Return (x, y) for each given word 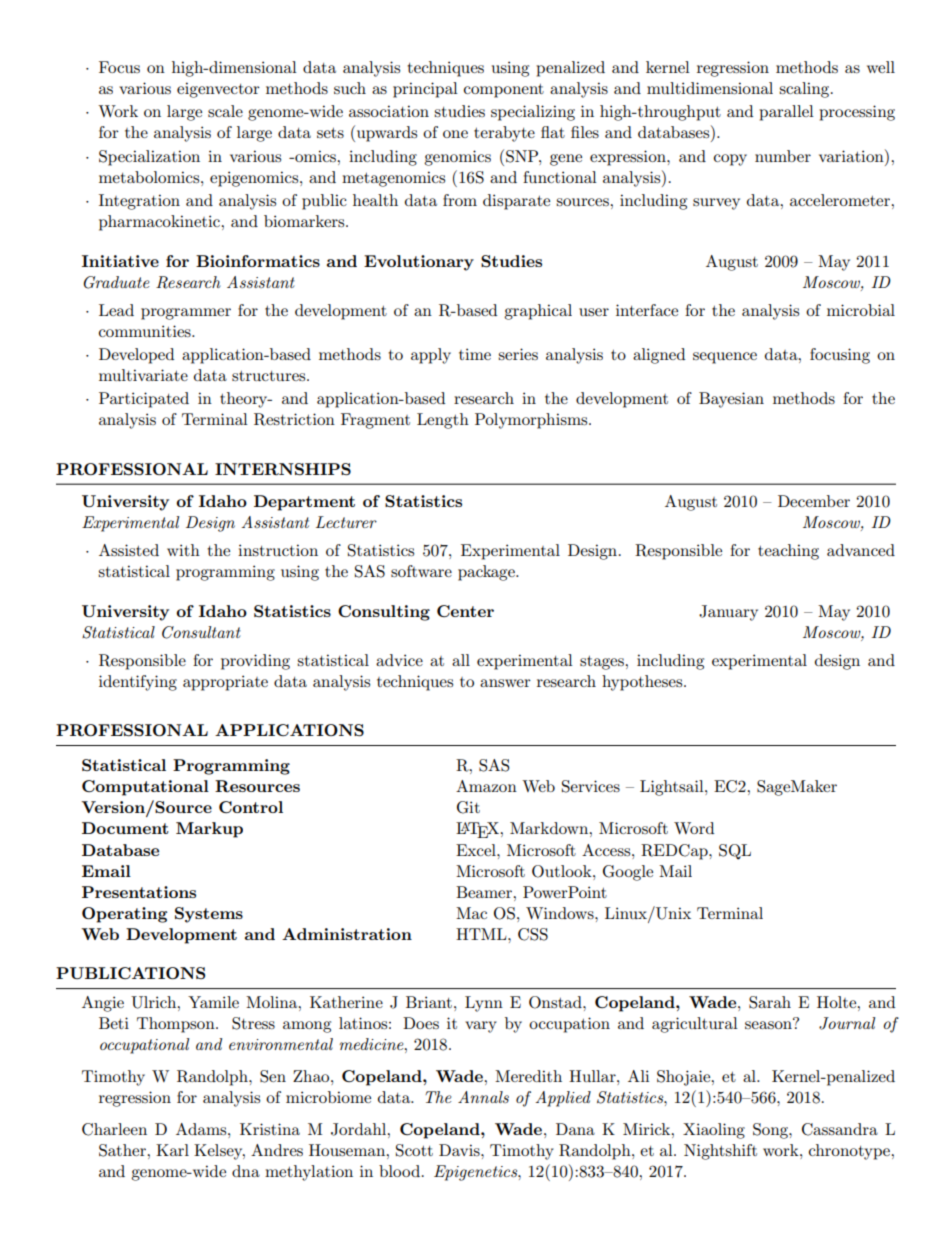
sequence (725, 358)
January (728, 613)
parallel (786, 113)
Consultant (201, 632)
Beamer (485, 892)
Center (465, 611)
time (475, 354)
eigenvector (218, 90)
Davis (460, 1150)
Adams (202, 1129)
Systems (209, 915)
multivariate (143, 375)
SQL (735, 852)
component (504, 91)
